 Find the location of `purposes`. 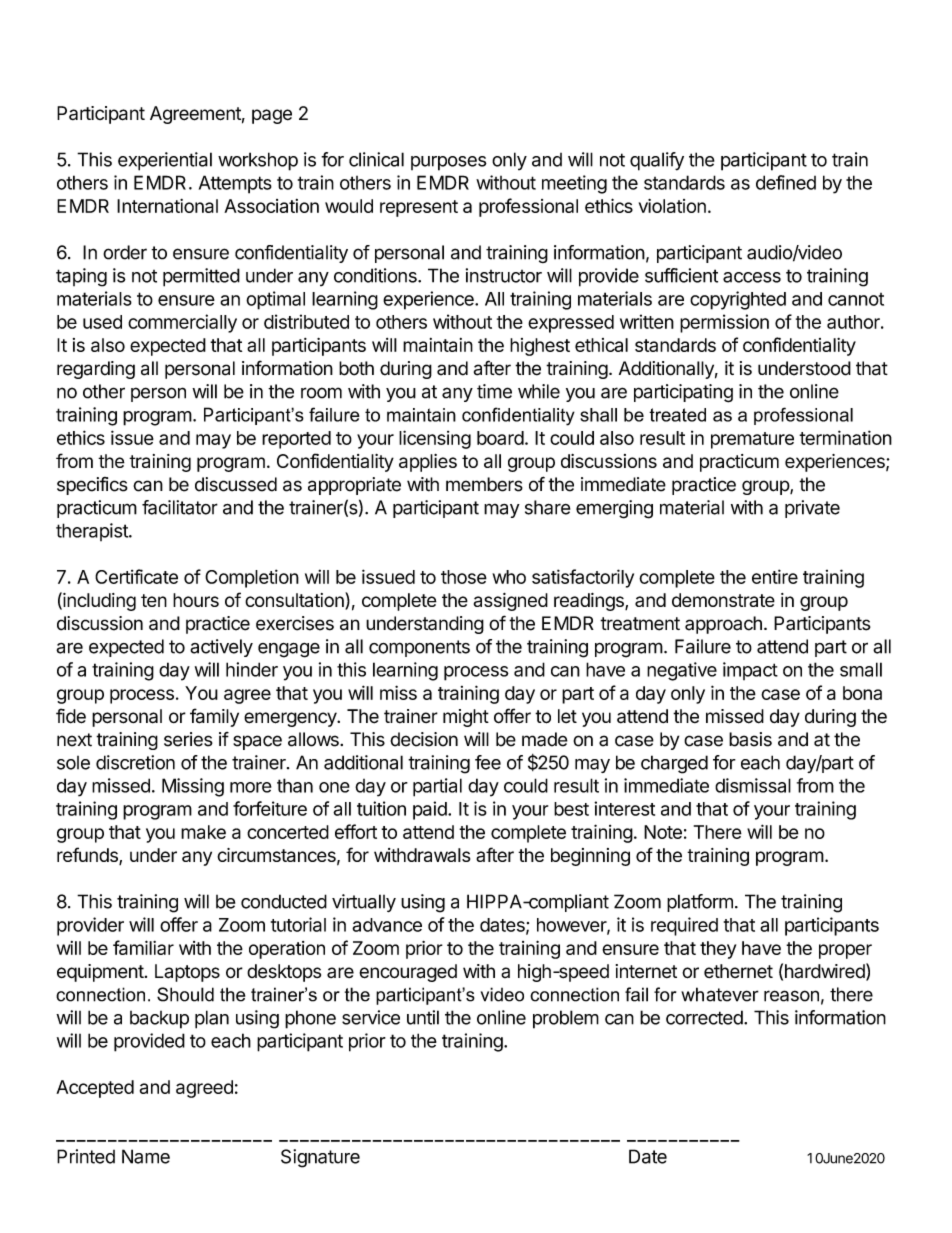

purposes is located at coordinates (449, 163).
